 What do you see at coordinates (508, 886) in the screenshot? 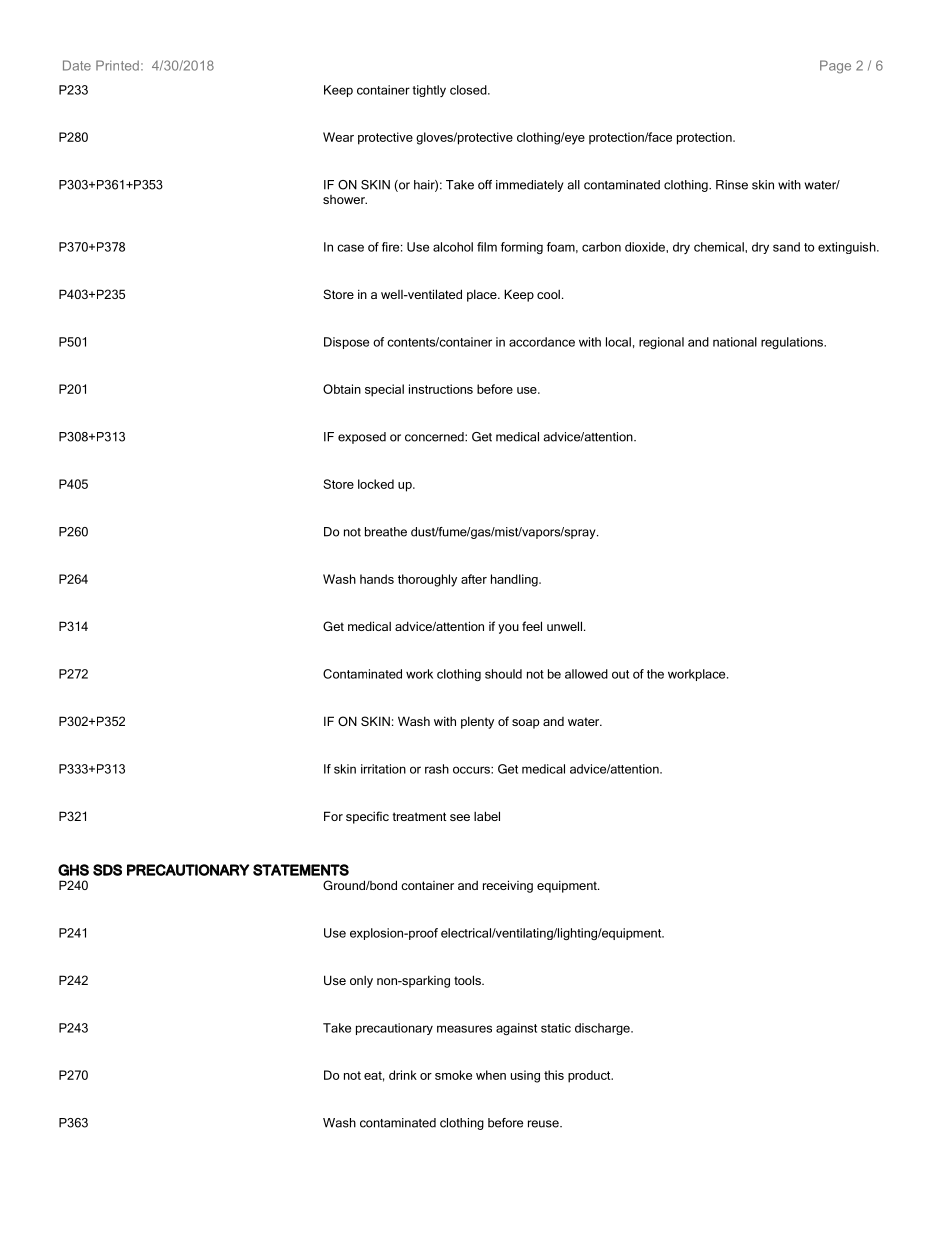
I see `receiving` at bounding box center [508, 886].
